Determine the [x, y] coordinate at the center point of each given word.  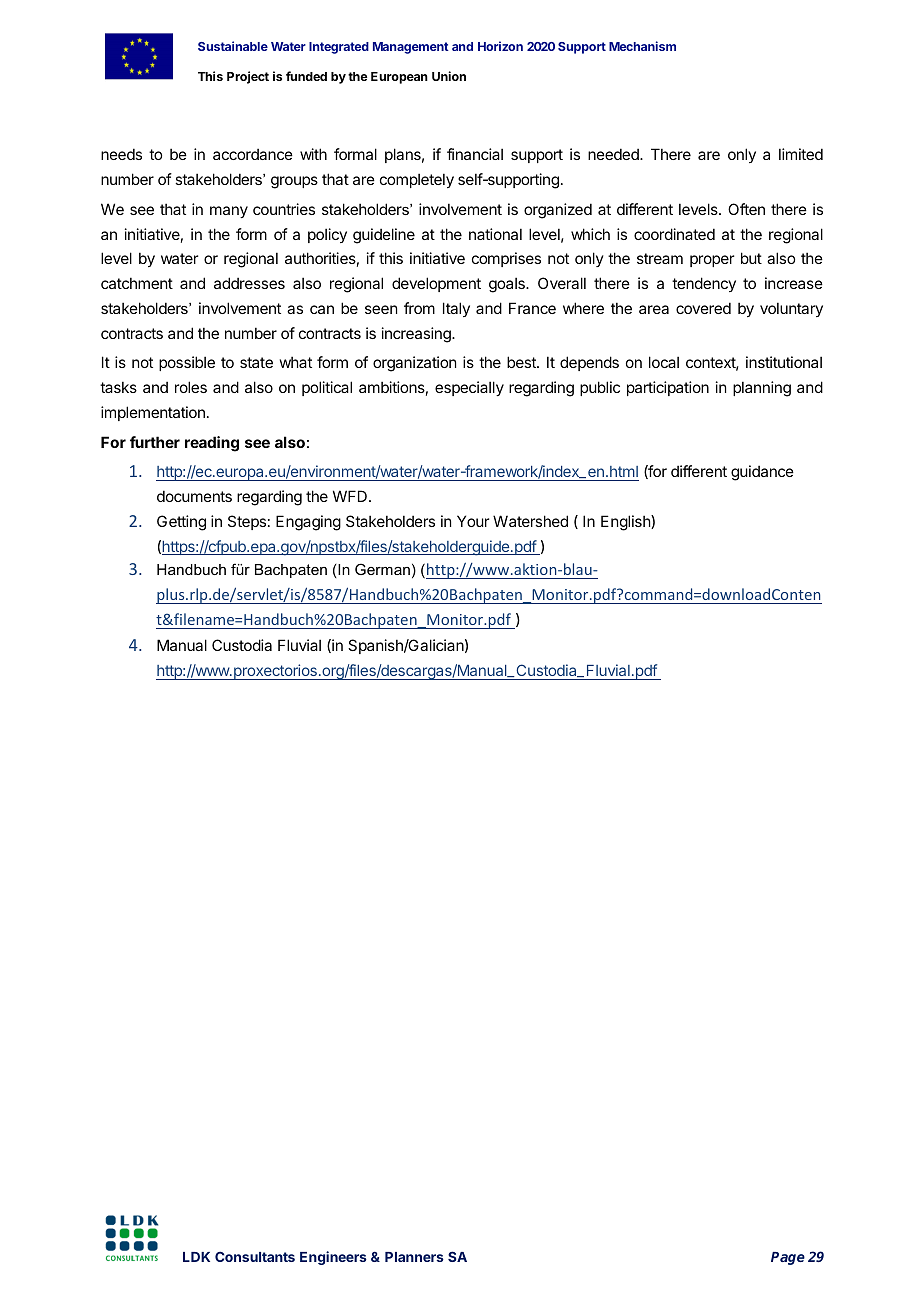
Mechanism [642, 46]
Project [248, 77]
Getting [181, 523]
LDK [196, 1257]
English [626, 523]
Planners [414, 1257]
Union [449, 76]
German [382, 569]
